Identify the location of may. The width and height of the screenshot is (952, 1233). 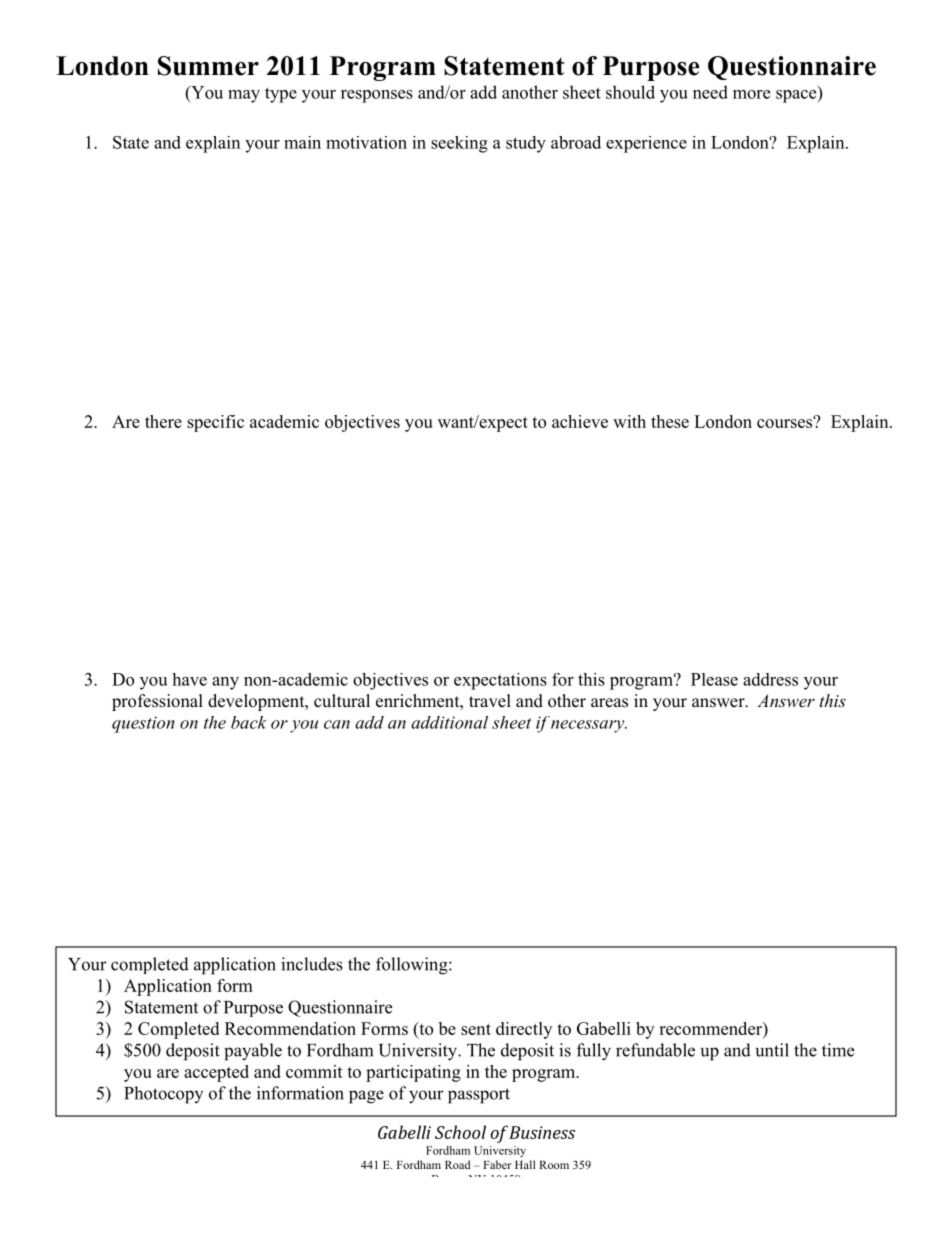
(244, 96).
